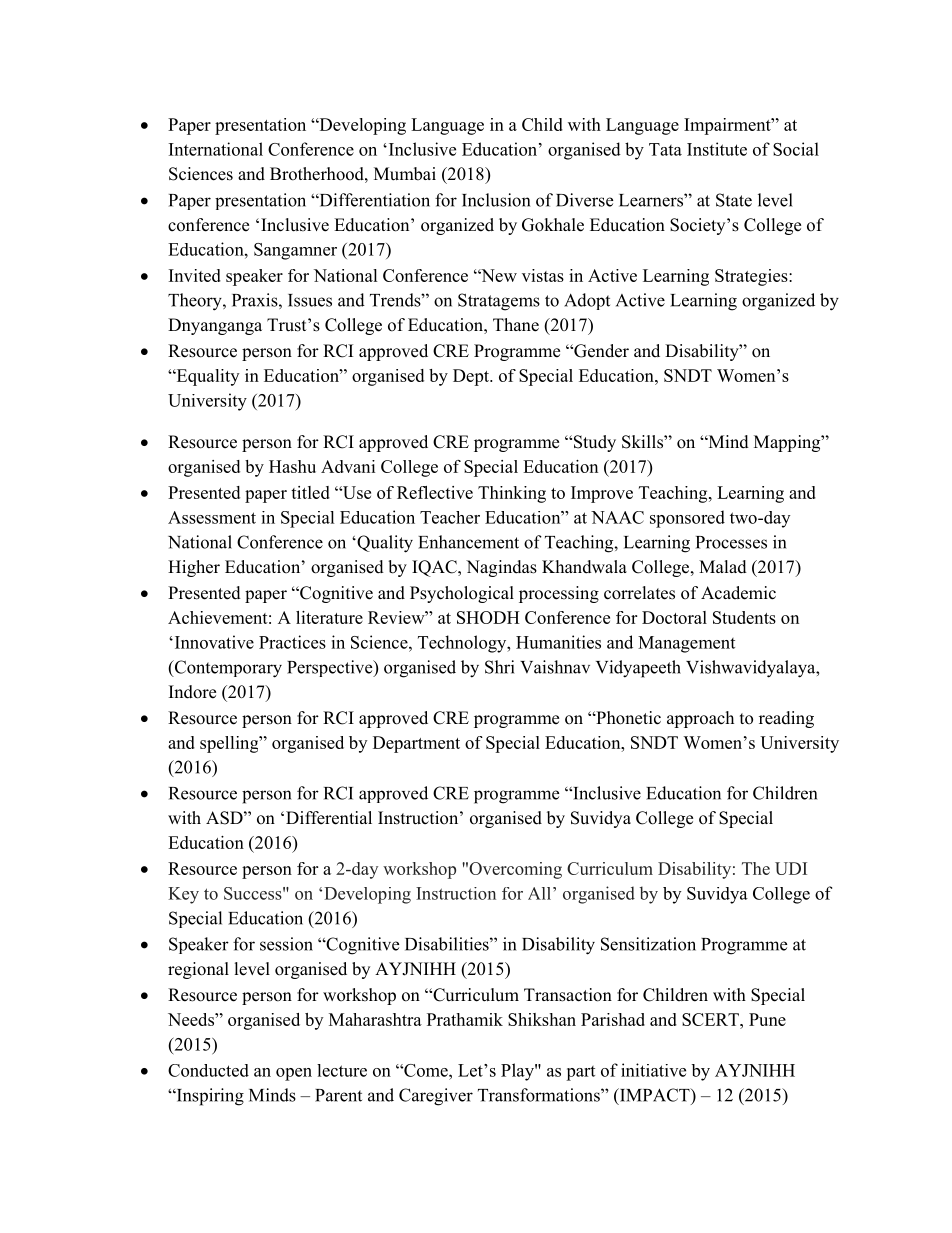 The image size is (952, 1233). What do you see at coordinates (294, 1074) in the page?
I see `open` at bounding box center [294, 1074].
